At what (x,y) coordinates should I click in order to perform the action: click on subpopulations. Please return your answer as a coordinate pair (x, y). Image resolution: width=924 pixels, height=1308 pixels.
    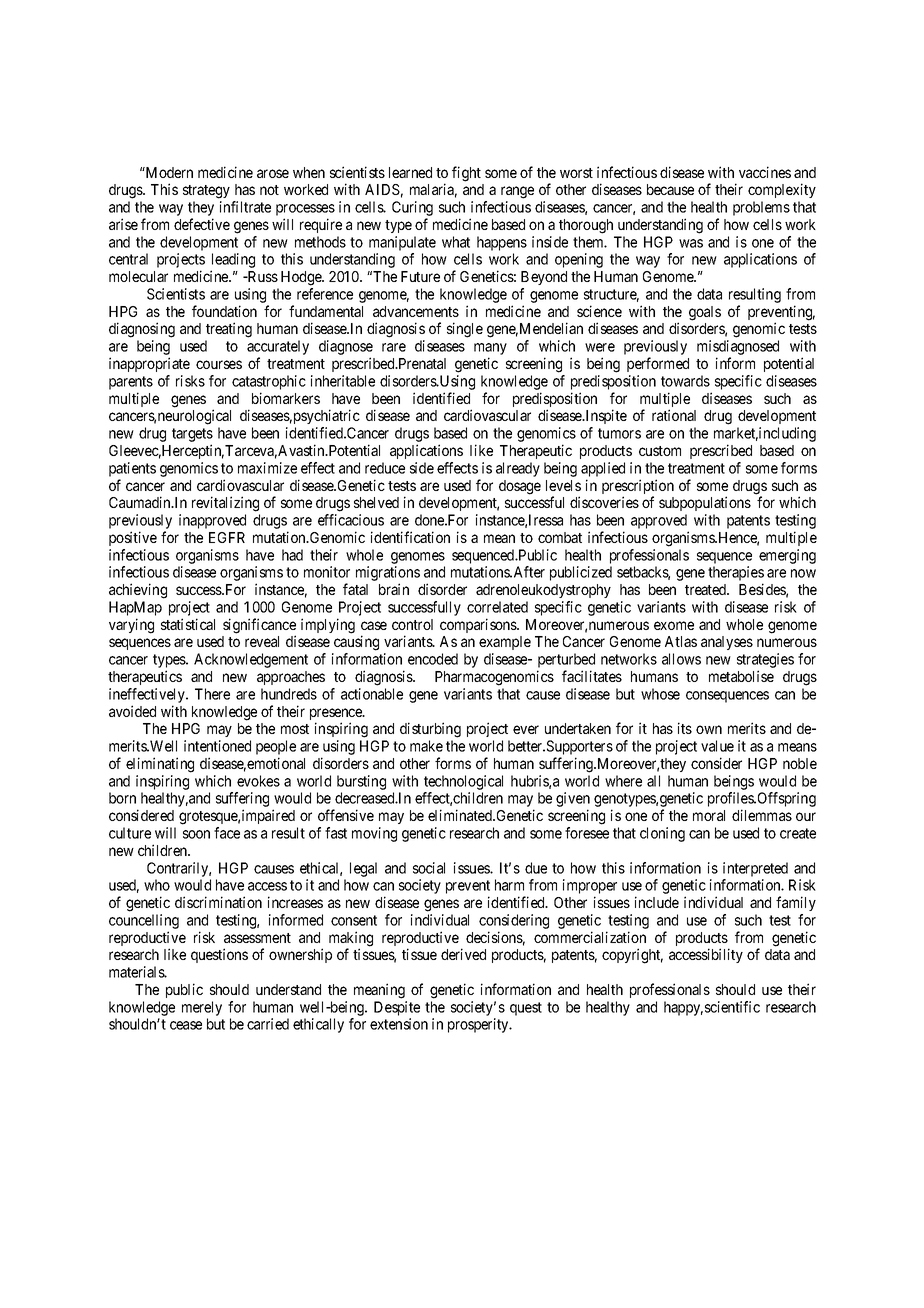
    Looking at the image, I should click on (705, 503).
